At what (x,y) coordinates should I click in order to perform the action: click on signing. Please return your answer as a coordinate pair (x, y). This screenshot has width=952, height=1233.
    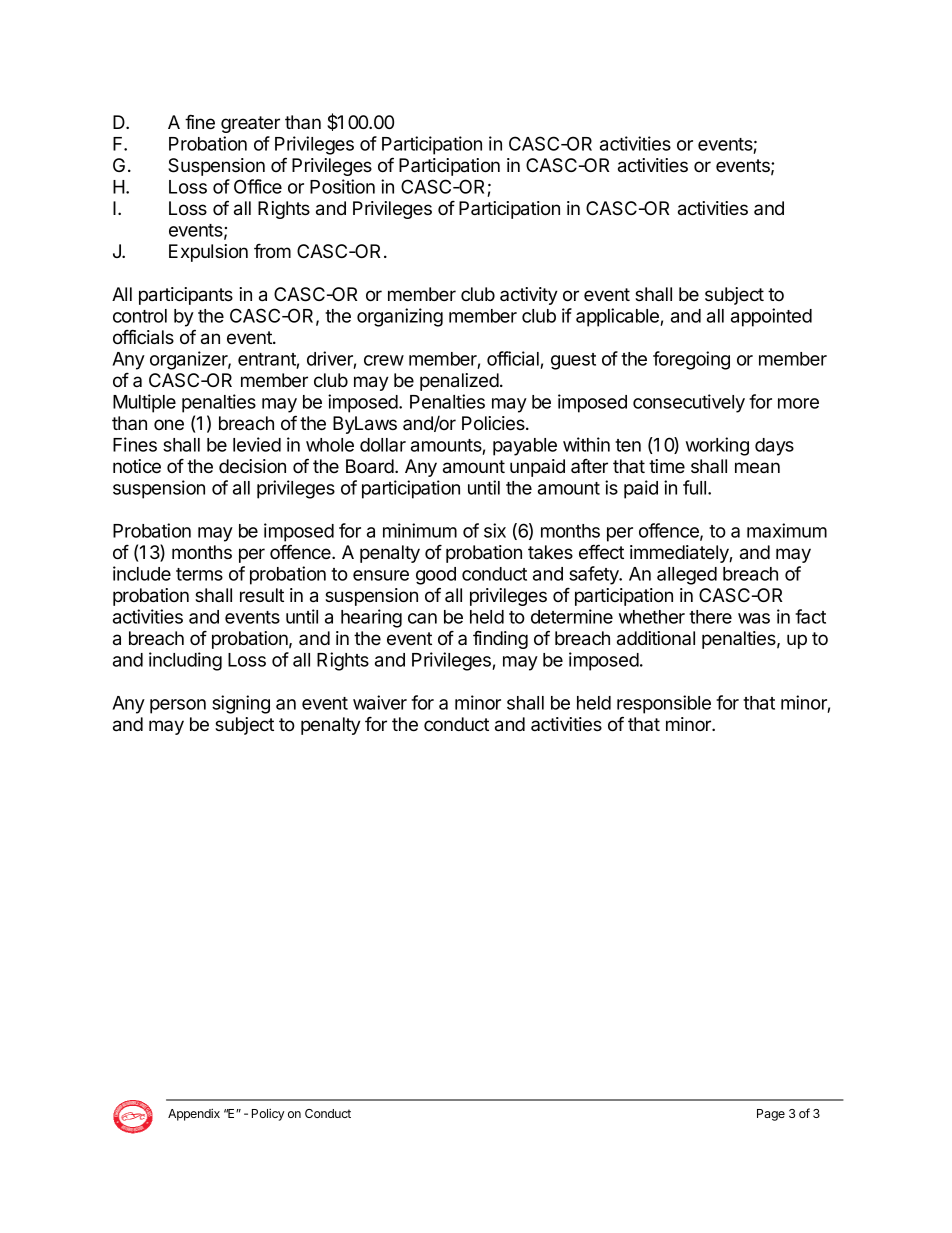
    Looking at the image, I should click on (241, 704).
